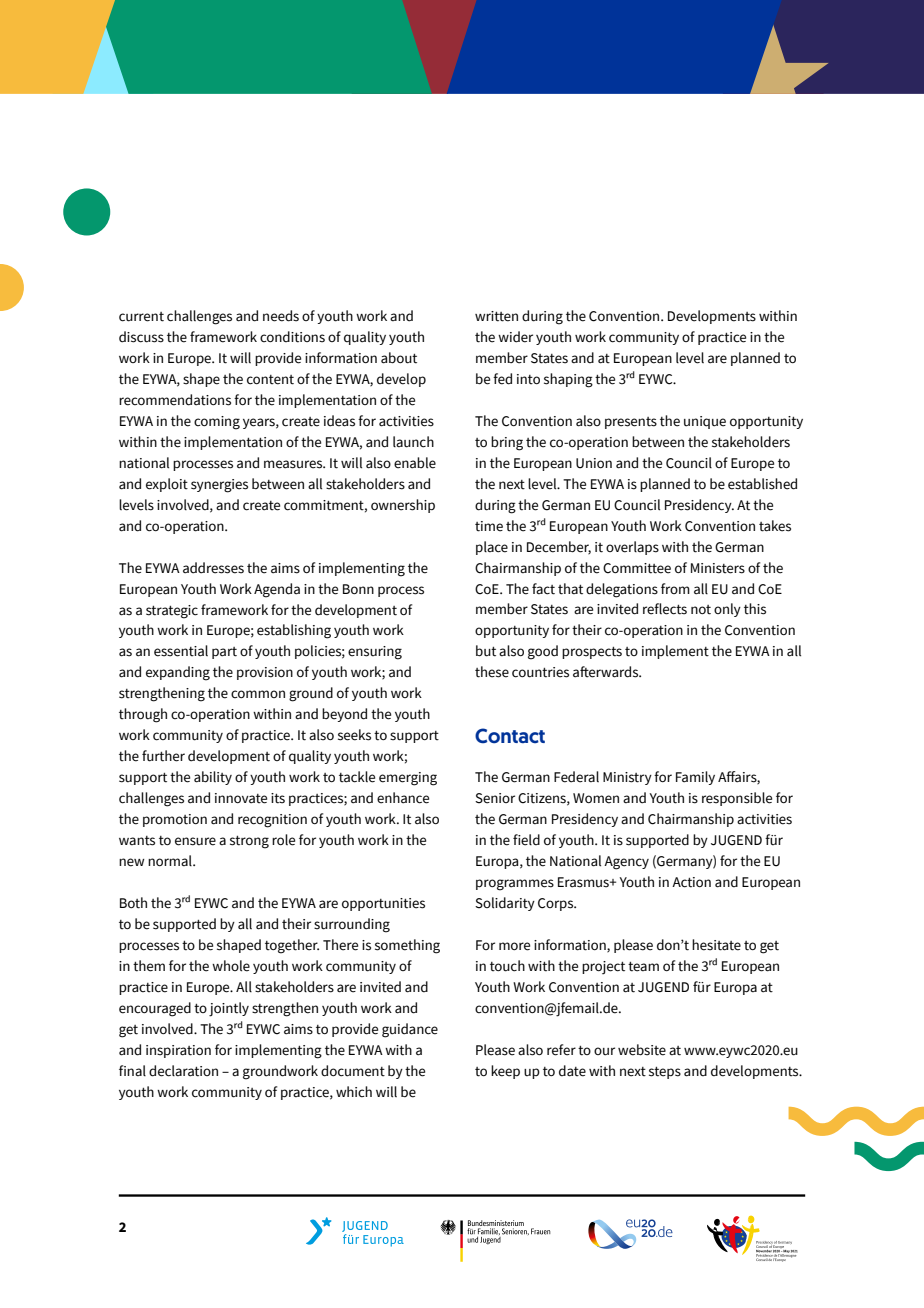 This screenshot has height=1308, width=924. I want to click on Action, so click(691, 882).
